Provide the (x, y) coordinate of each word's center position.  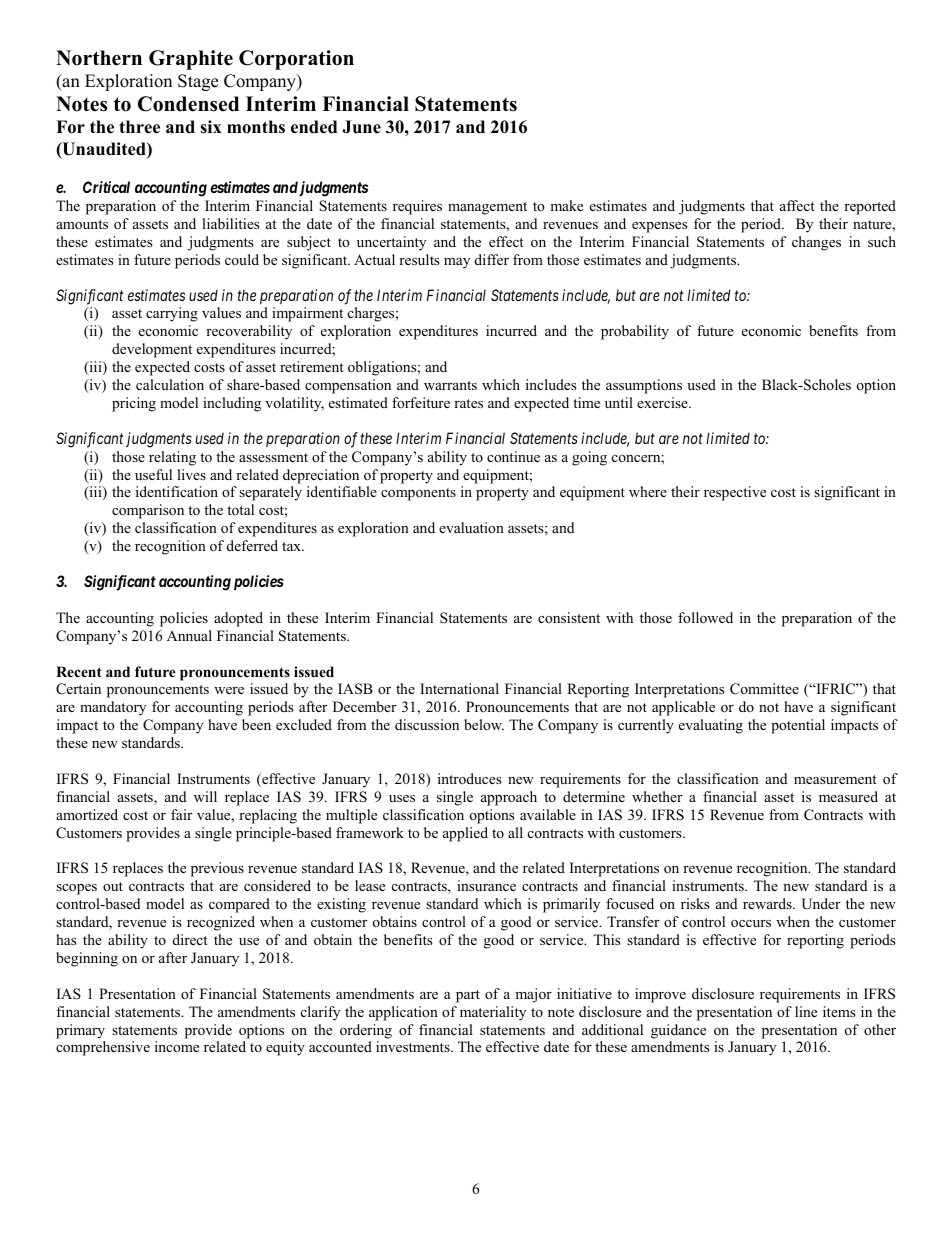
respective (735, 493)
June (361, 127)
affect (797, 205)
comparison (148, 511)
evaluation (471, 527)
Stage (198, 82)
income (177, 1046)
